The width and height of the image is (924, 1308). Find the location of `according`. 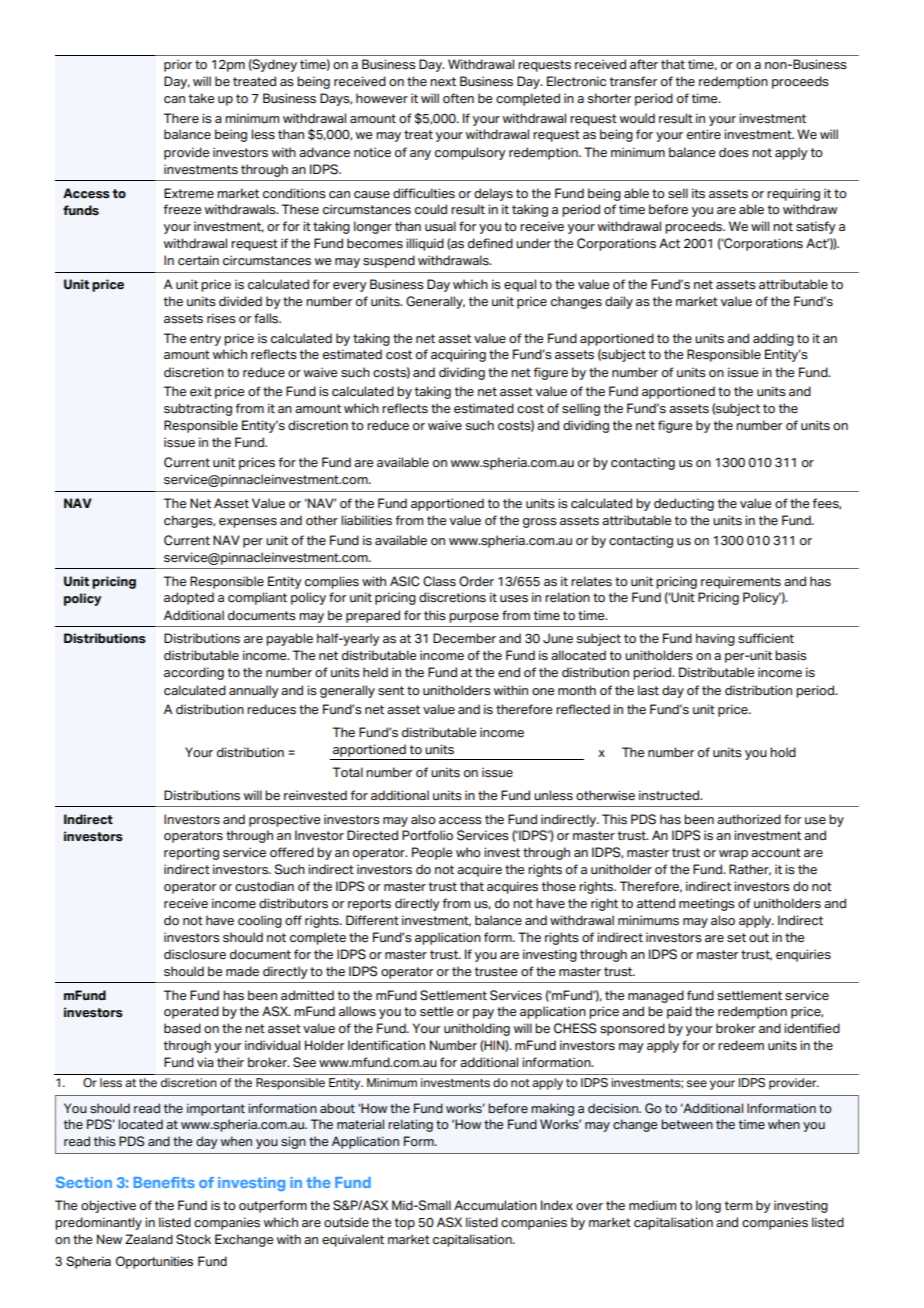

according is located at coordinates (194, 673).
